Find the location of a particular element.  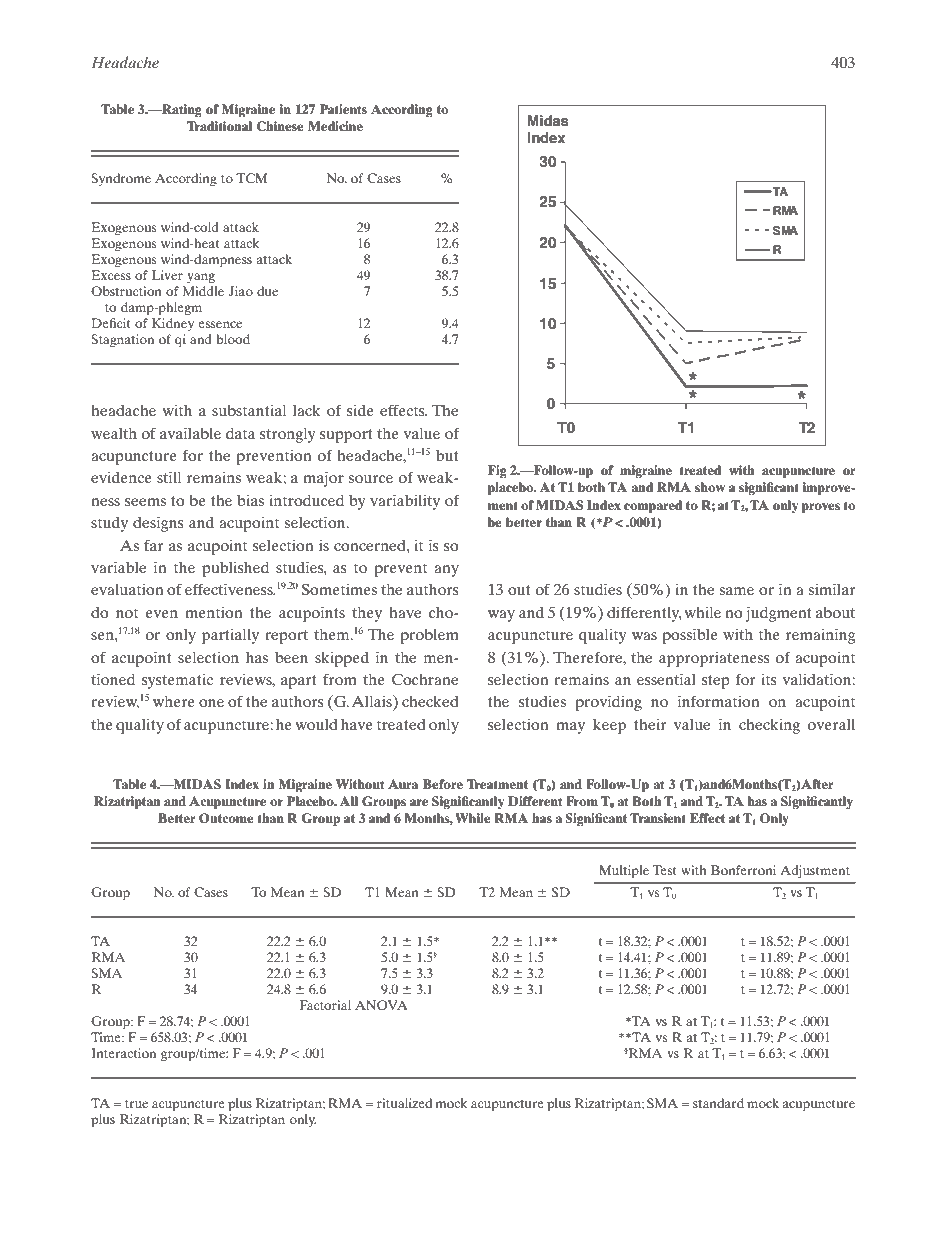

true is located at coordinates (136, 1104).
